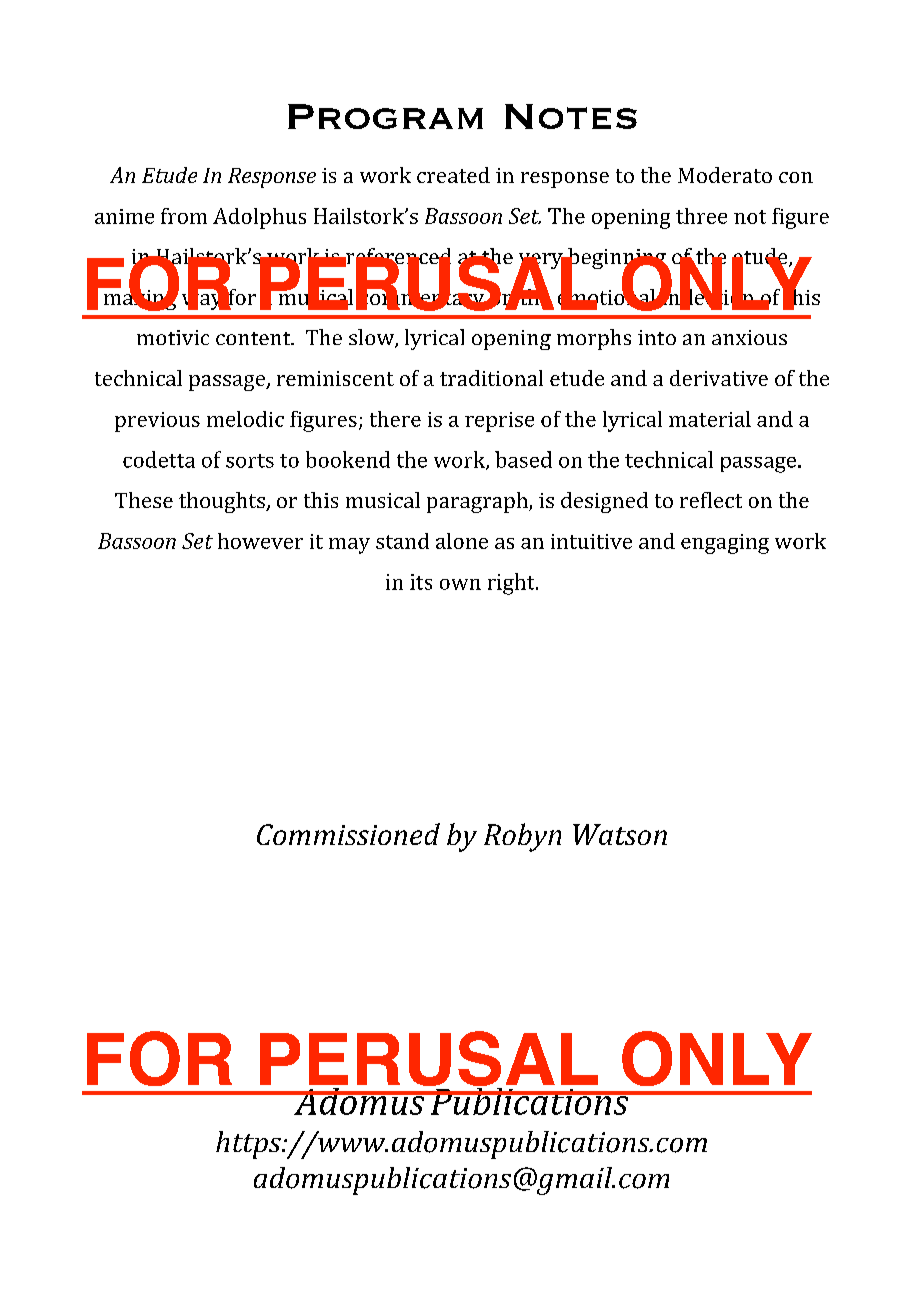 The height and width of the screenshot is (1294, 924). Describe the element at coordinates (349, 546) in the screenshot. I see `may` at that location.
